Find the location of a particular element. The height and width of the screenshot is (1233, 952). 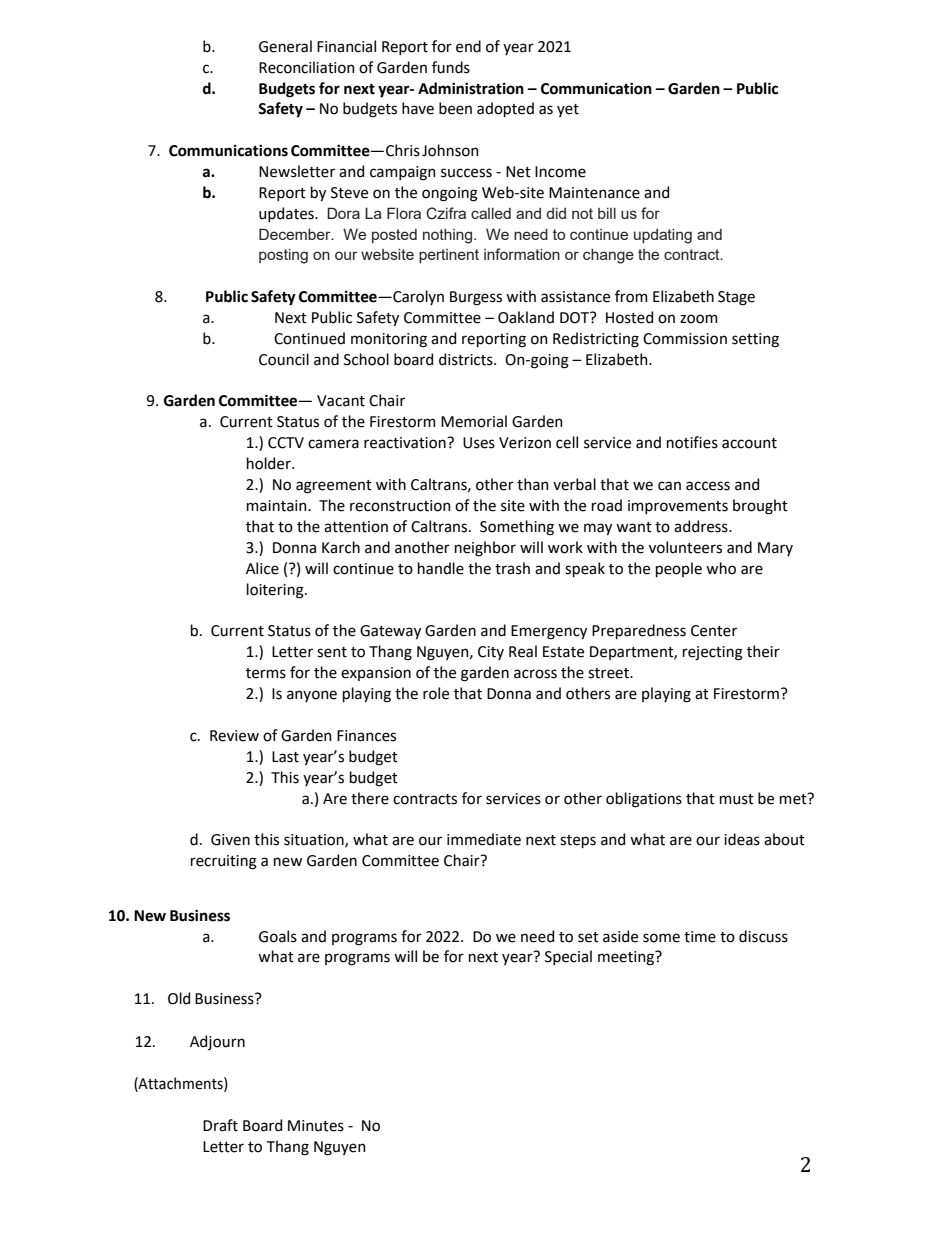

adopted is located at coordinates (505, 109).
